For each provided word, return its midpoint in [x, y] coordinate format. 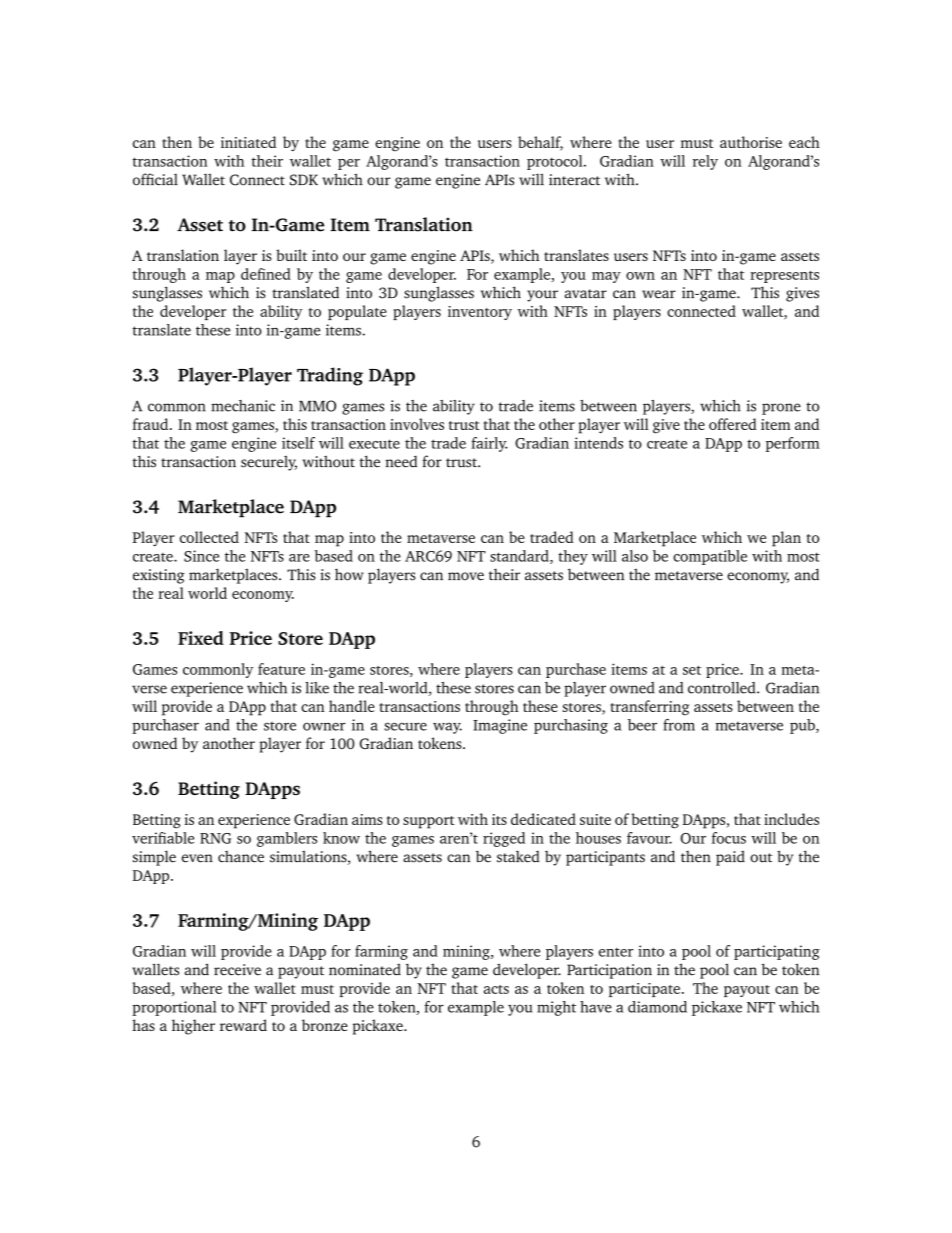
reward [243, 1025]
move [466, 576]
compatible [710, 557]
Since [201, 556]
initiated [248, 142]
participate [644, 990]
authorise [751, 142]
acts [496, 989]
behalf [540, 143]
